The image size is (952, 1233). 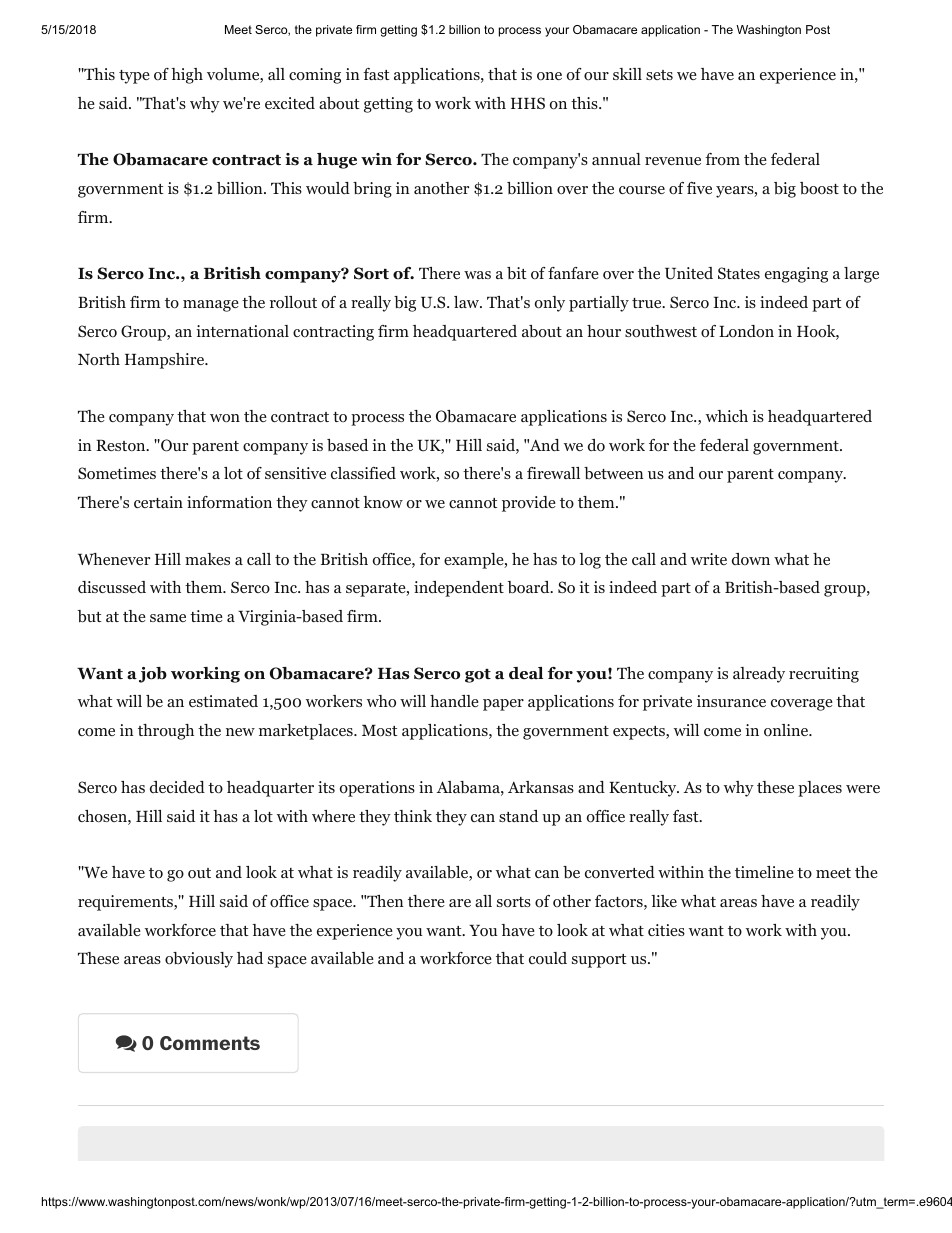 I want to click on high, so click(x=187, y=76).
